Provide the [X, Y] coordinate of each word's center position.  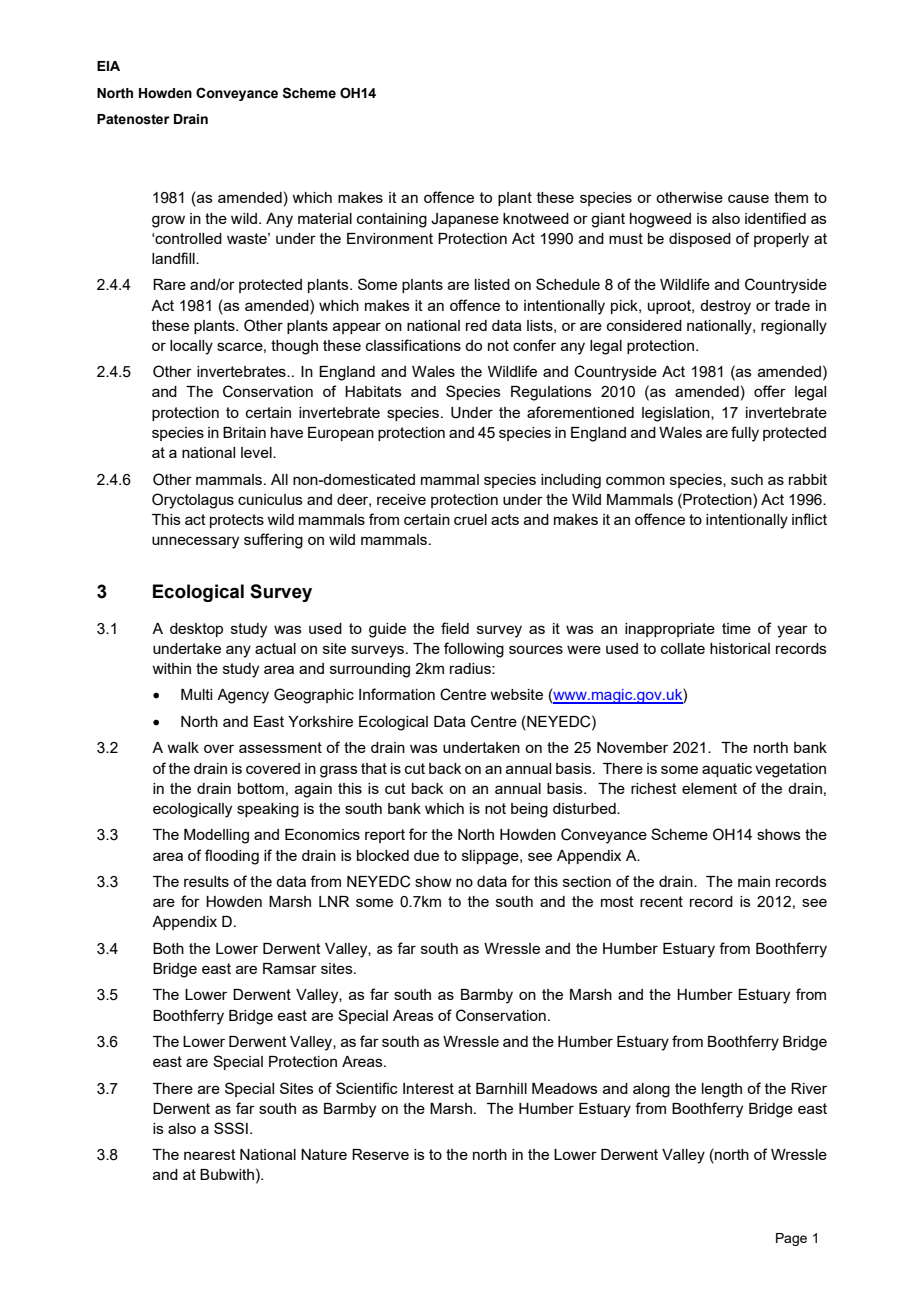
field [455, 628]
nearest [210, 1154]
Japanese [465, 220]
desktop [196, 630]
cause [748, 198]
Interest [428, 1088]
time [736, 628]
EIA [108, 66]
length [722, 1090]
